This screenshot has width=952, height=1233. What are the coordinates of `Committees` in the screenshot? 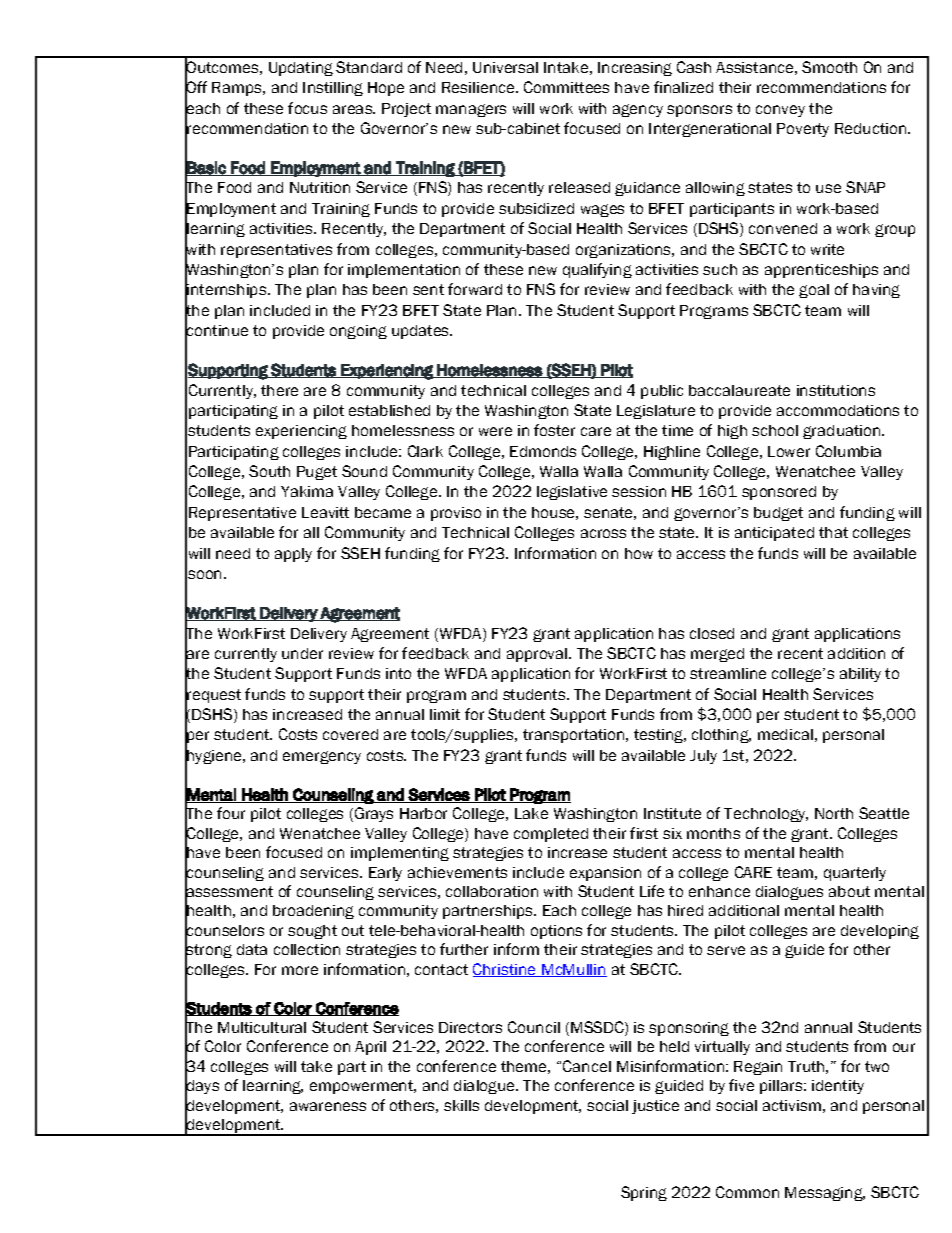 It's located at (566, 87).
